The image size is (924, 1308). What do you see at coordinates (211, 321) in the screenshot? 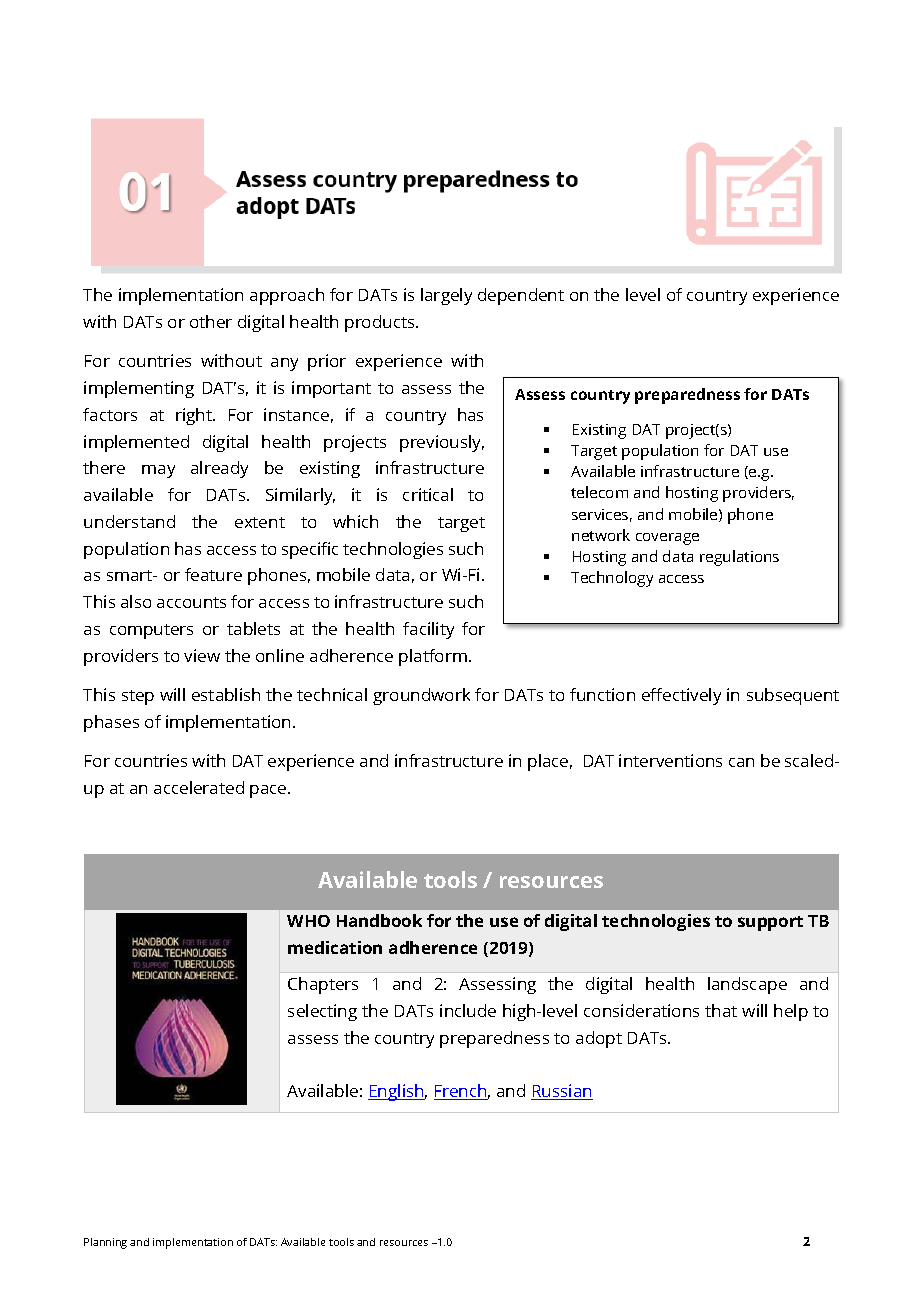
I see `other` at bounding box center [211, 321].
